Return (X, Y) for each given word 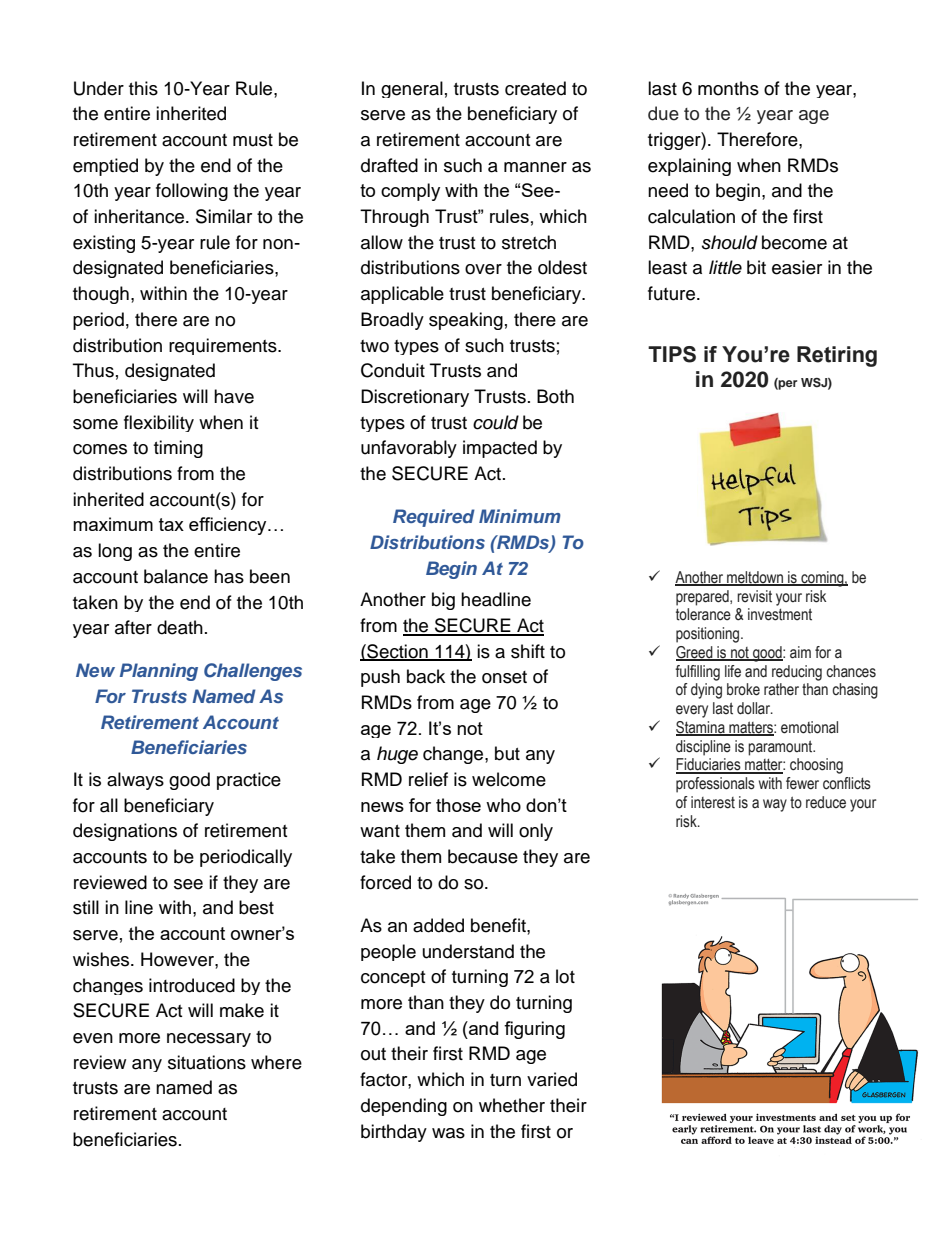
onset (504, 677)
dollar (755, 708)
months (728, 88)
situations (207, 1062)
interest (713, 802)
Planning (159, 672)
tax (171, 524)
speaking (466, 321)
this (143, 88)
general (412, 89)
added (438, 925)
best (256, 907)
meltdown (755, 578)
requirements (224, 346)
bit (756, 267)
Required (434, 518)
